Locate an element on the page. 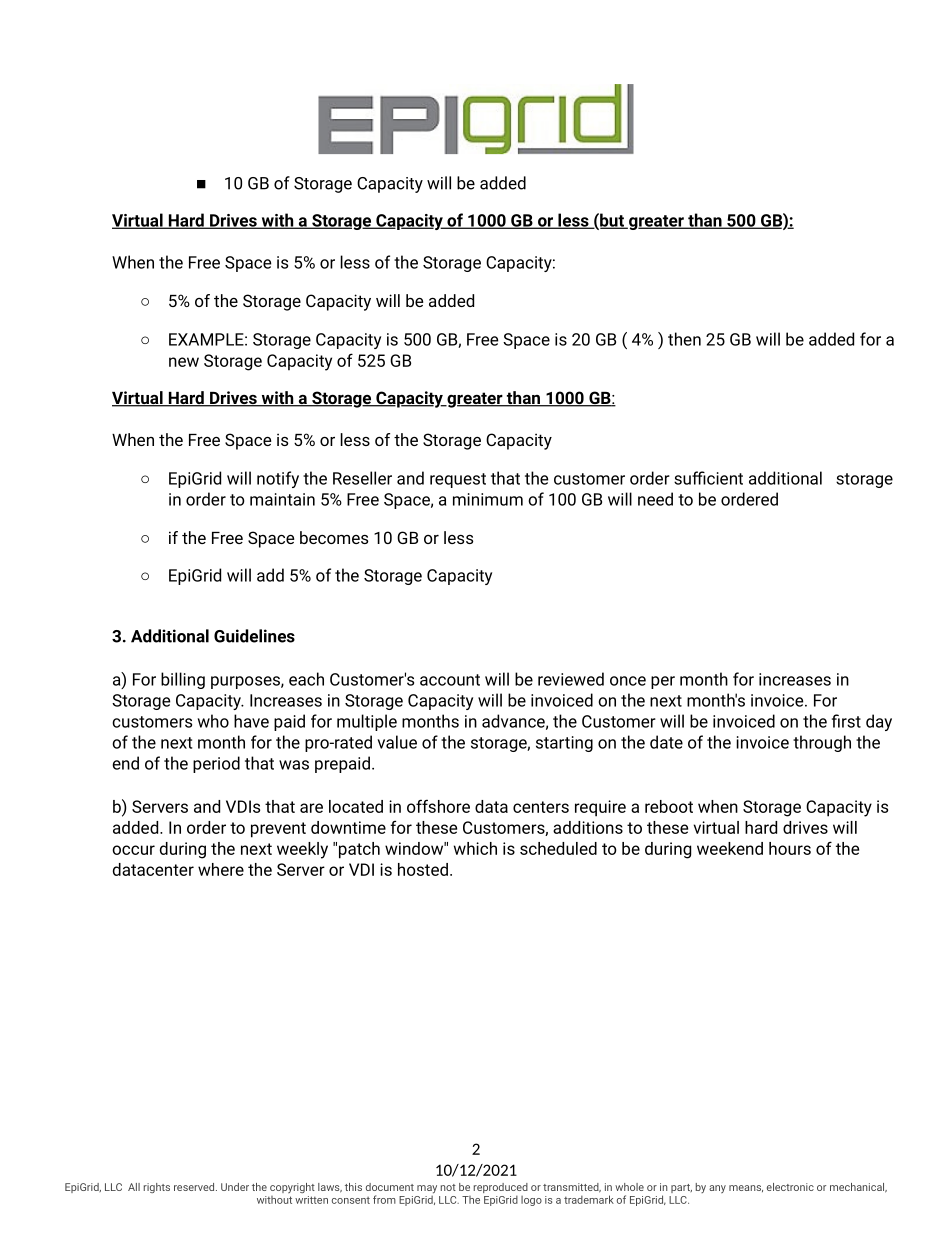  new is located at coordinates (184, 362).
